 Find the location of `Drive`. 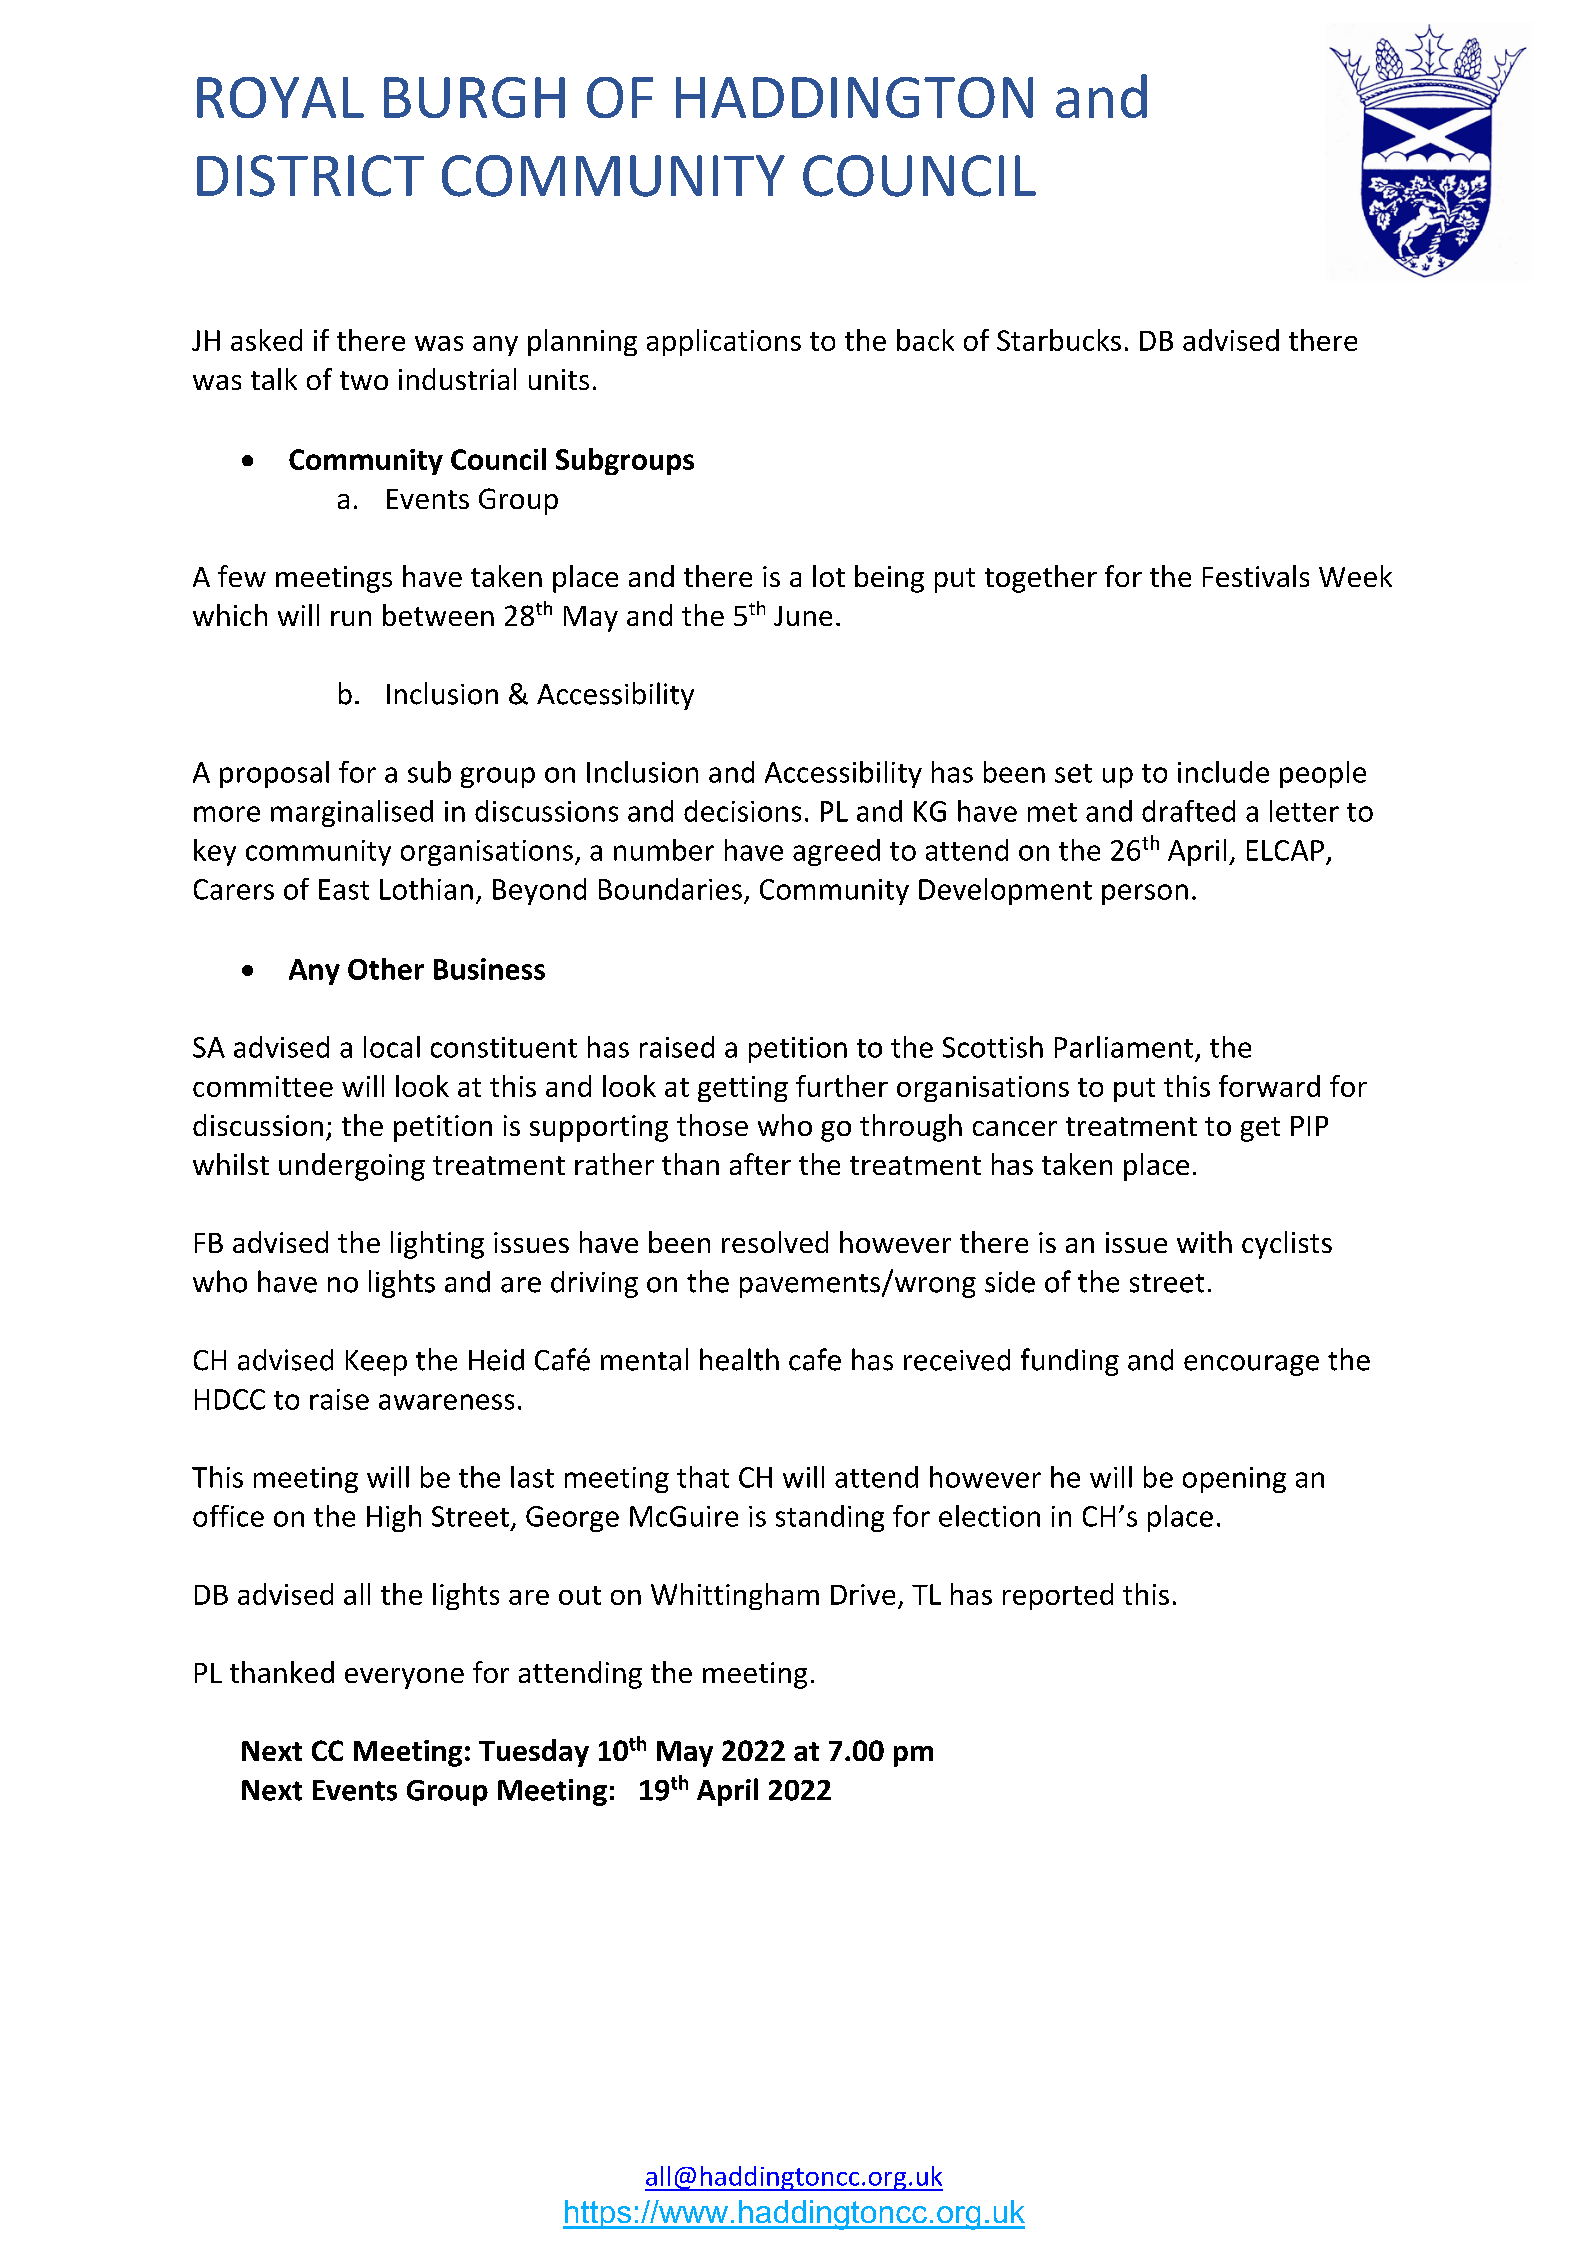

Drive is located at coordinates (863, 1594).
